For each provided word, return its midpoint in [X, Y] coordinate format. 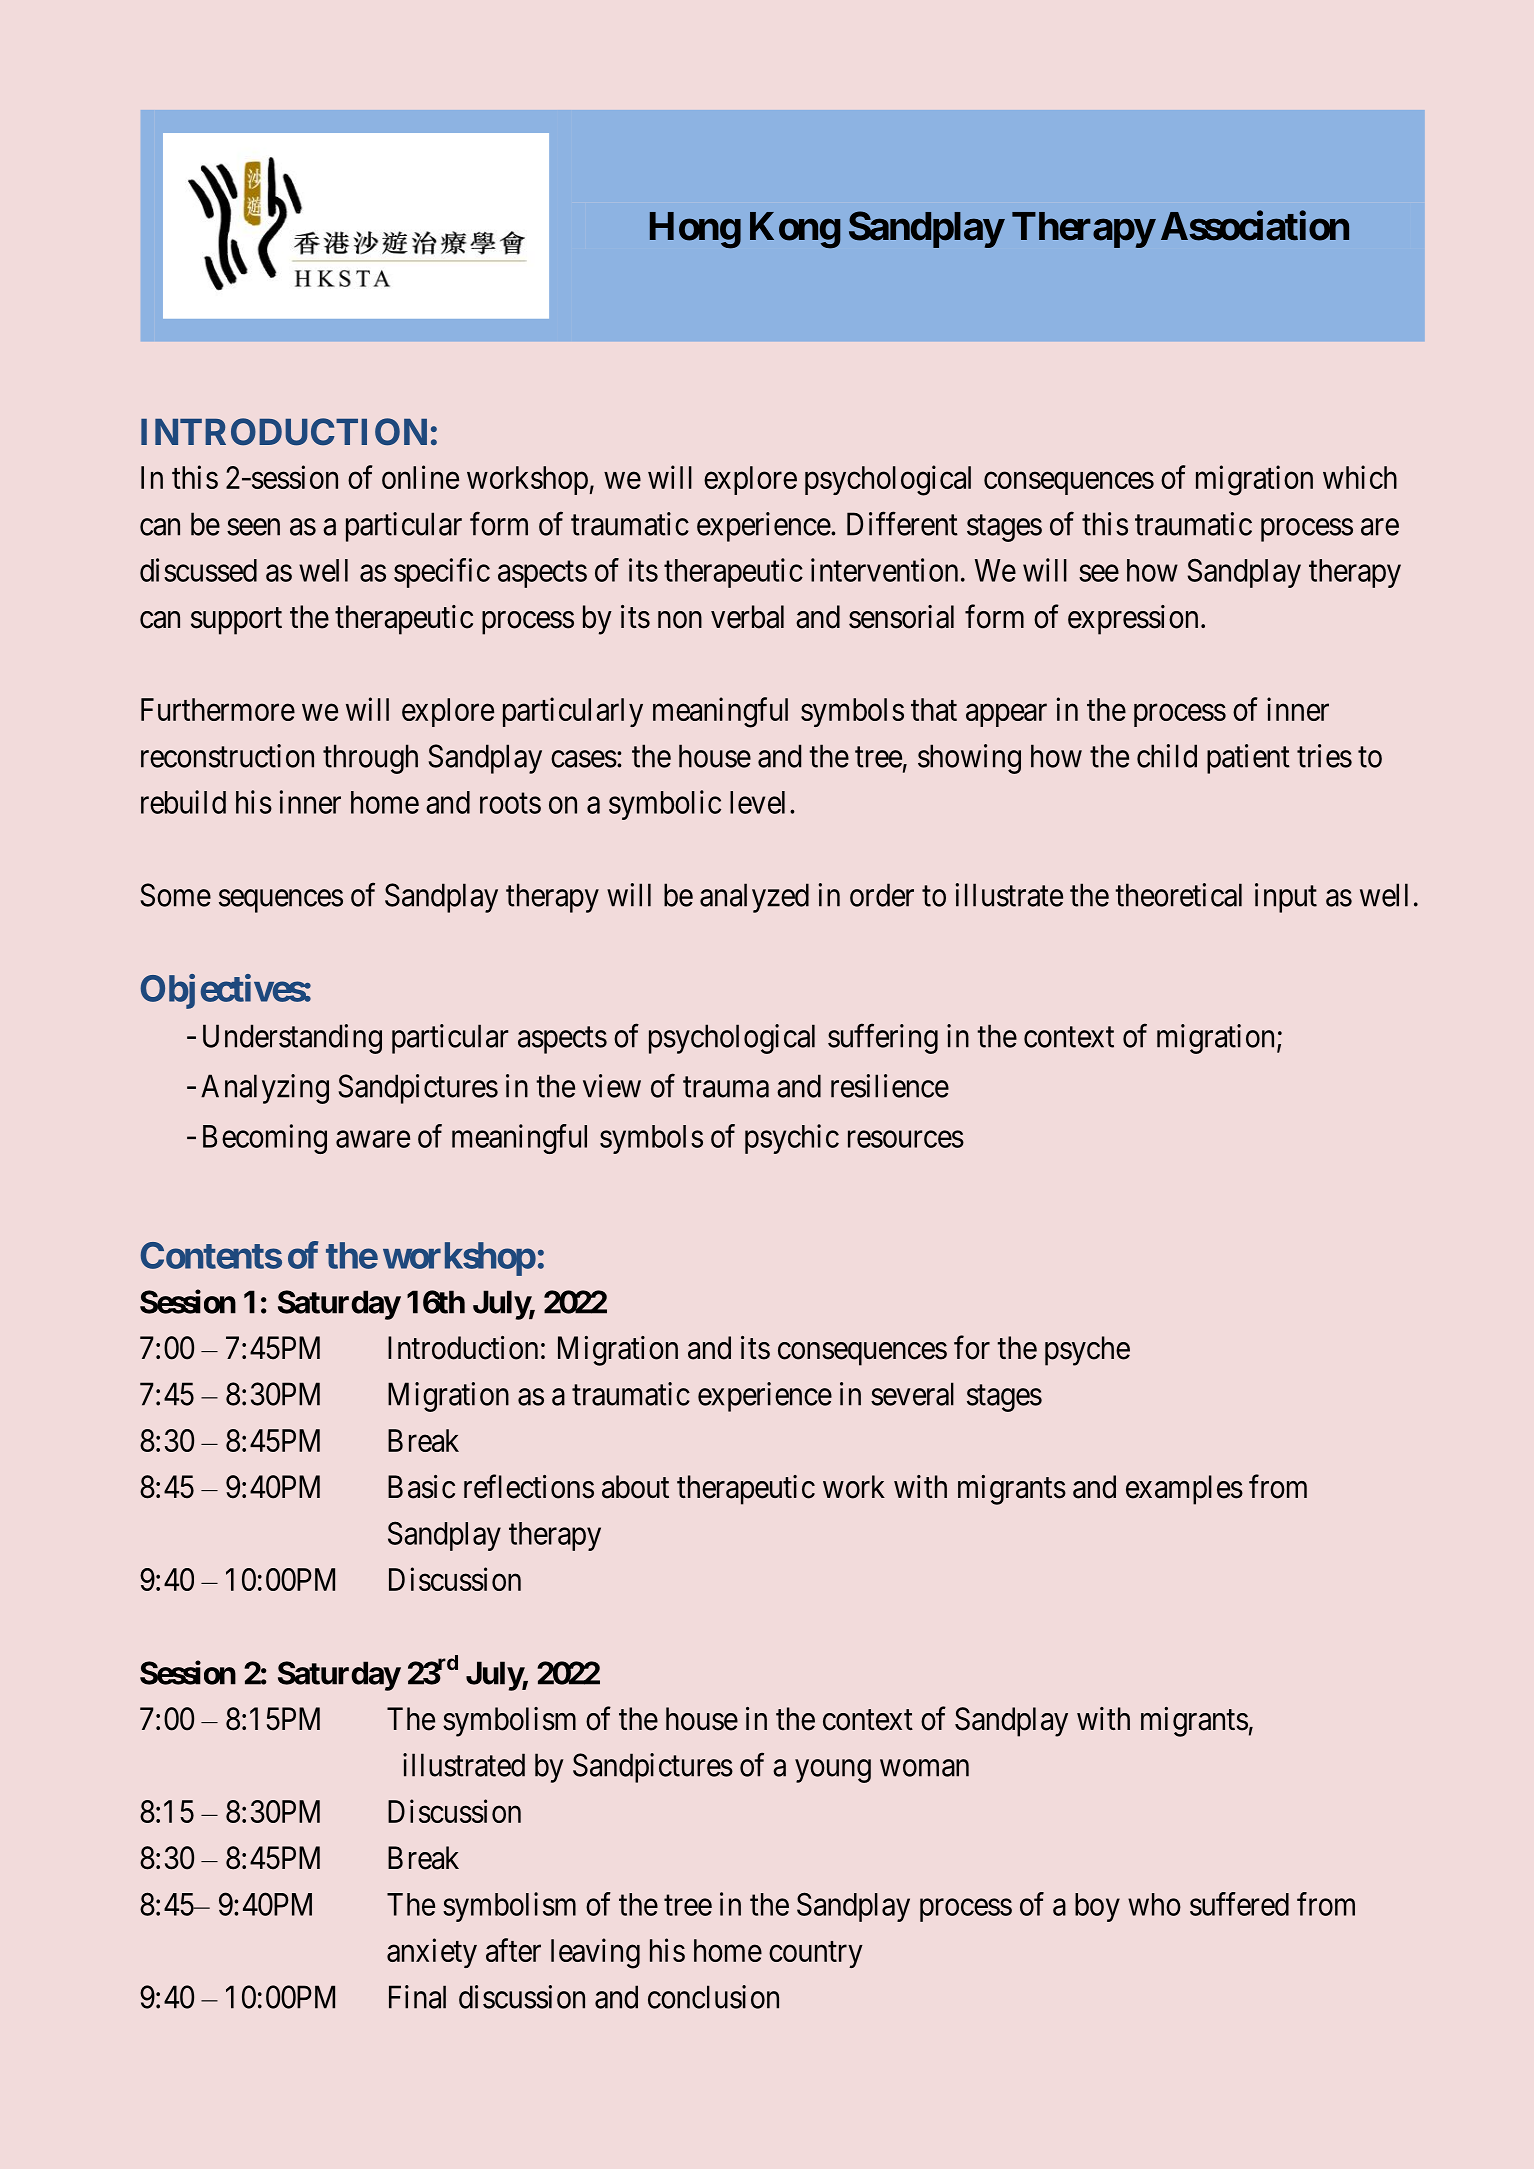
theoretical [1178, 895]
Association [1255, 226]
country [816, 1954]
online [420, 477]
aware [373, 1139]
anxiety [432, 1953]
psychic [792, 1139]
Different [902, 524]
